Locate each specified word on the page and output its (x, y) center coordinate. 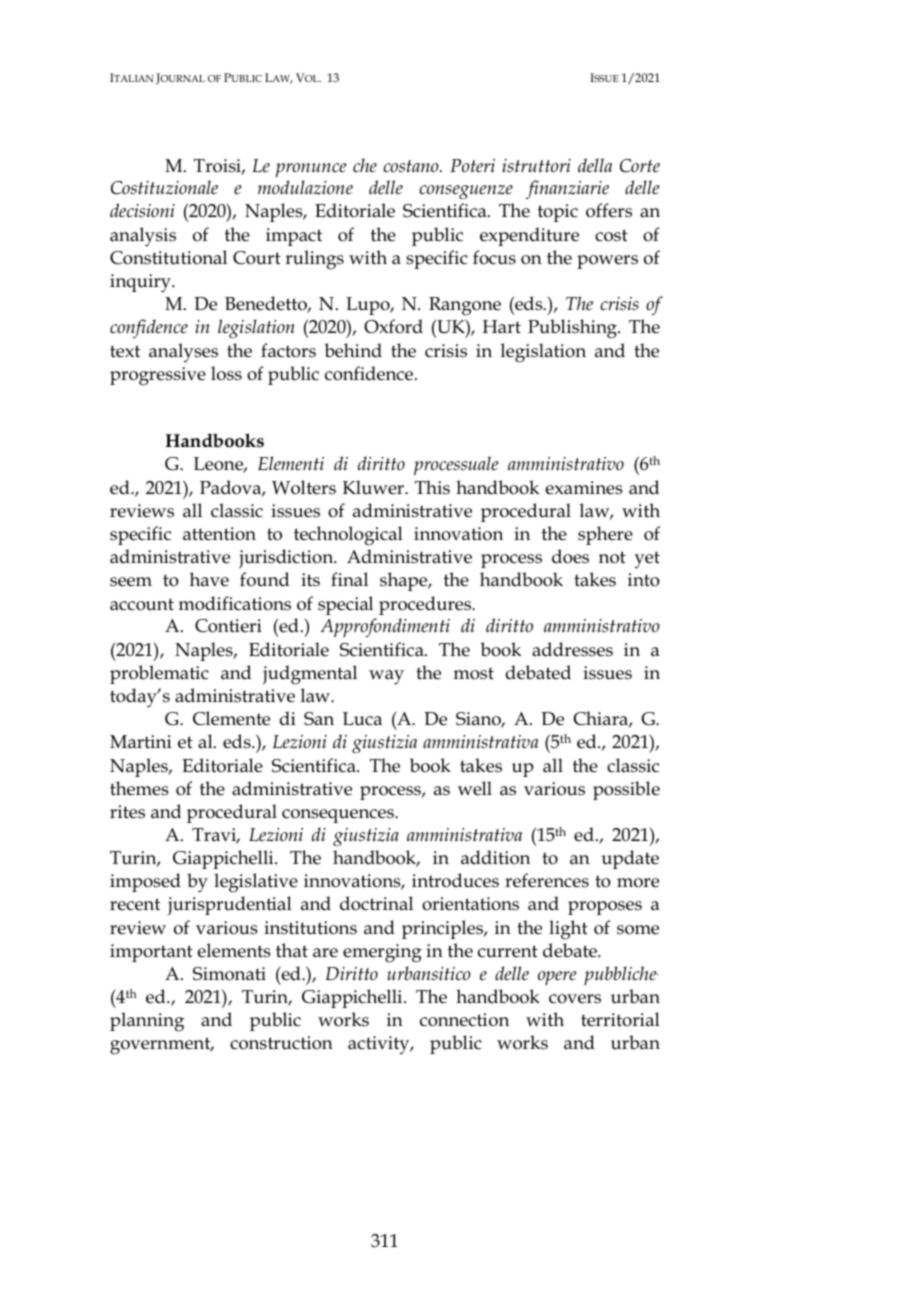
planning (147, 1022)
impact (294, 237)
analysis (143, 237)
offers (609, 210)
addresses (572, 649)
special (345, 605)
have (209, 579)
